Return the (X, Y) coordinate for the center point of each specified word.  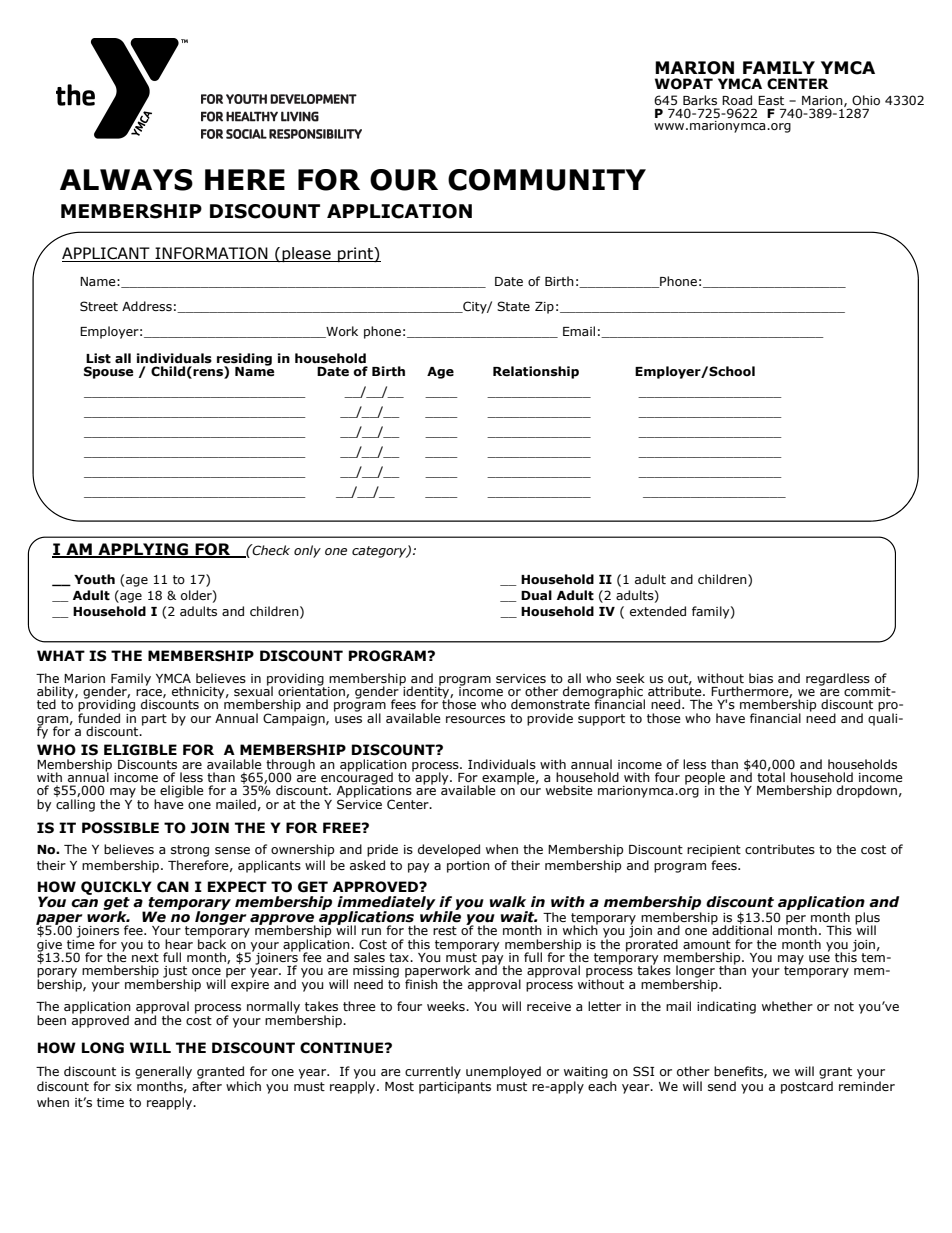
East (771, 100)
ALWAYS (126, 180)
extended (658, 611)
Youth (94, 579)
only (307, 551)
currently (433, 1072)
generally (163, 1072)
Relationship (536, 372)
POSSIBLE (120, 828)
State (513, 306)
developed (449, 850)
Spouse (108, 372)
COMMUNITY (547, 180)
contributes (780, 849)
